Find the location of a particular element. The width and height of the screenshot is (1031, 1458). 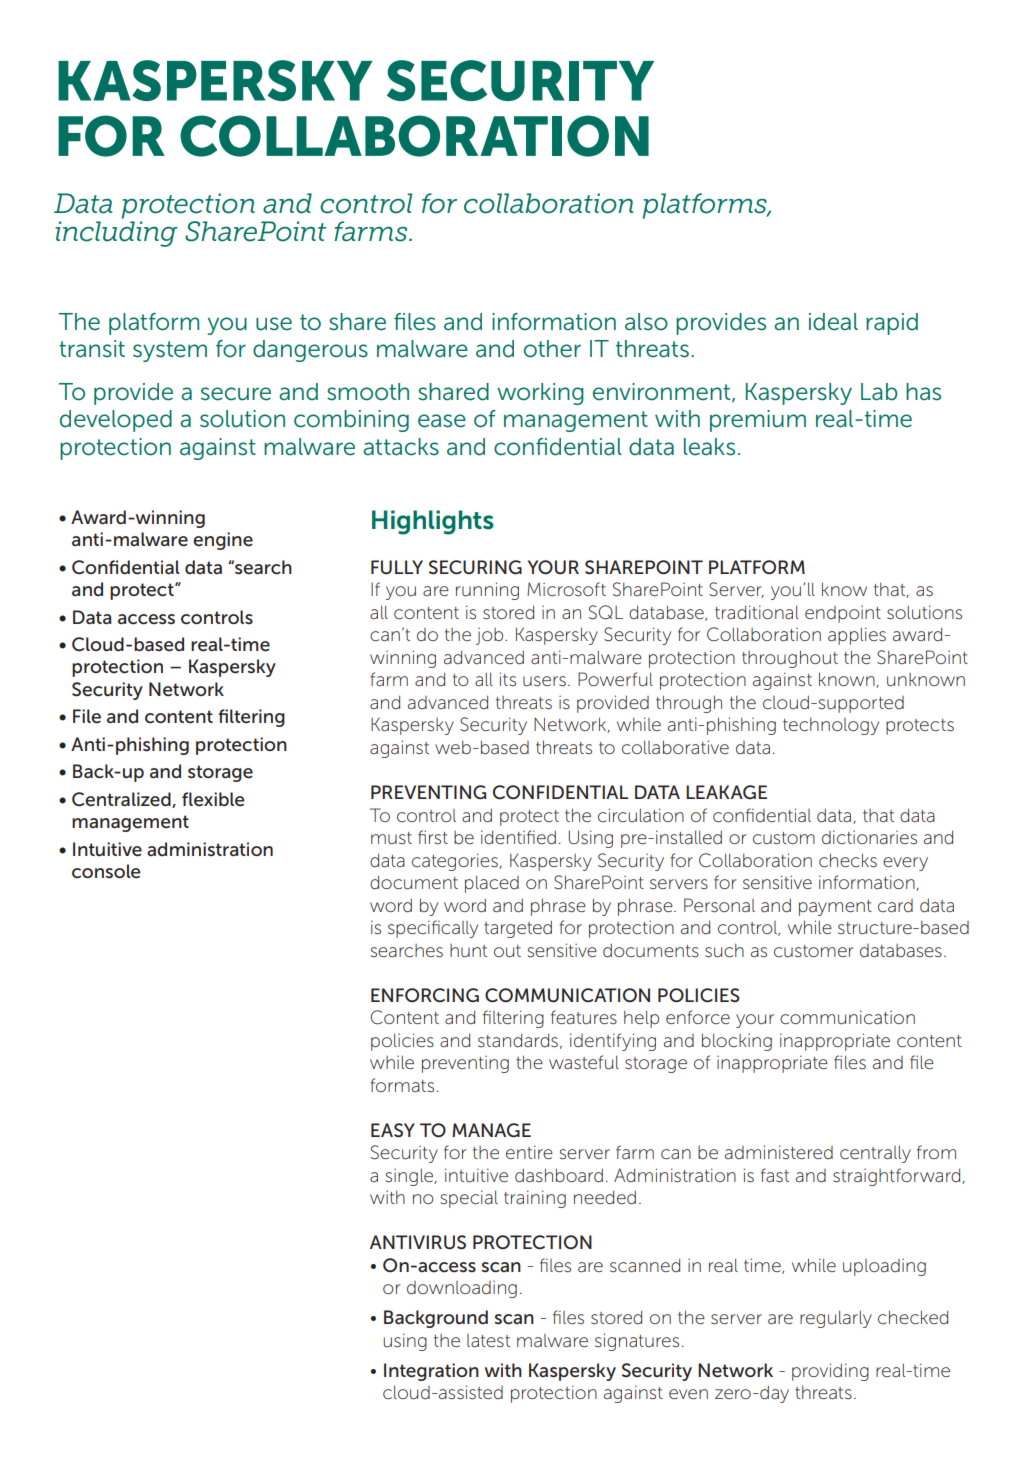

premium is located at coordinates (758, 421).
